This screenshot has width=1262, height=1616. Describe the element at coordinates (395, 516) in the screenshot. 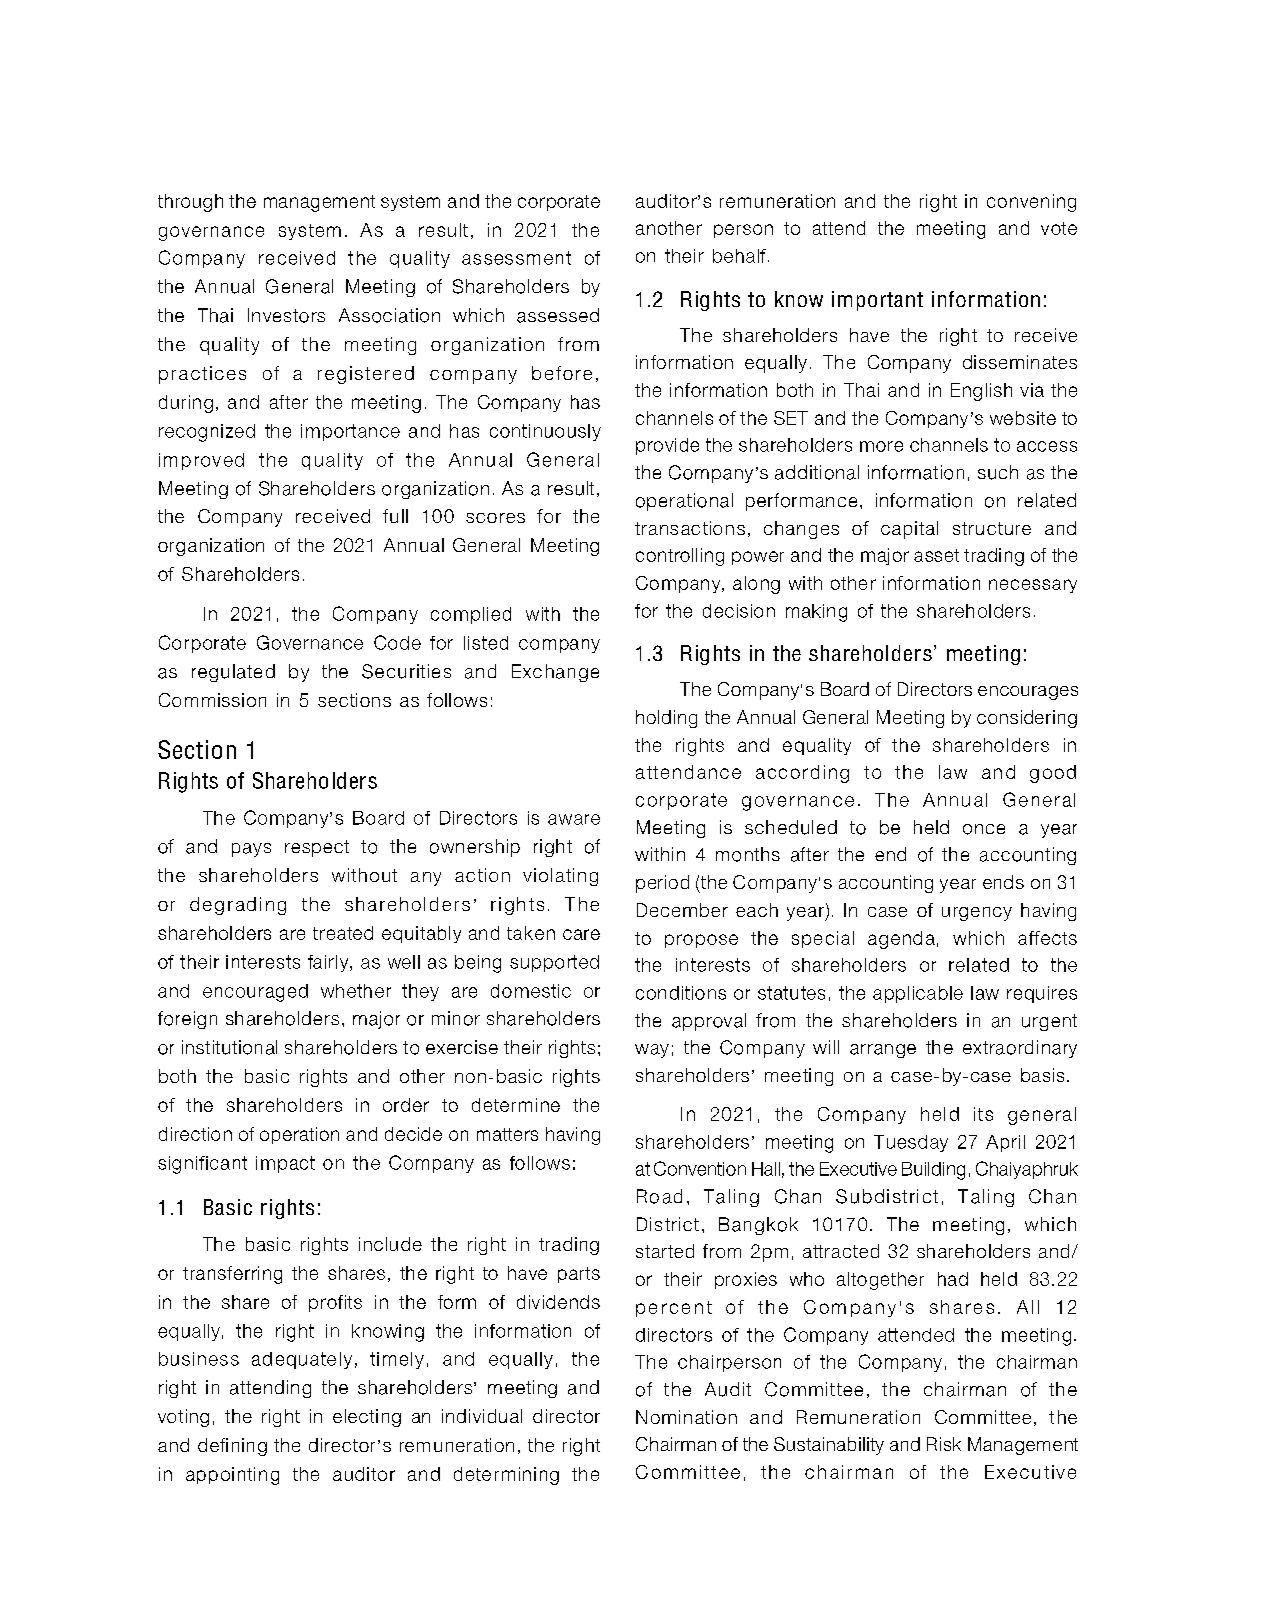

I see `full` at that location.
